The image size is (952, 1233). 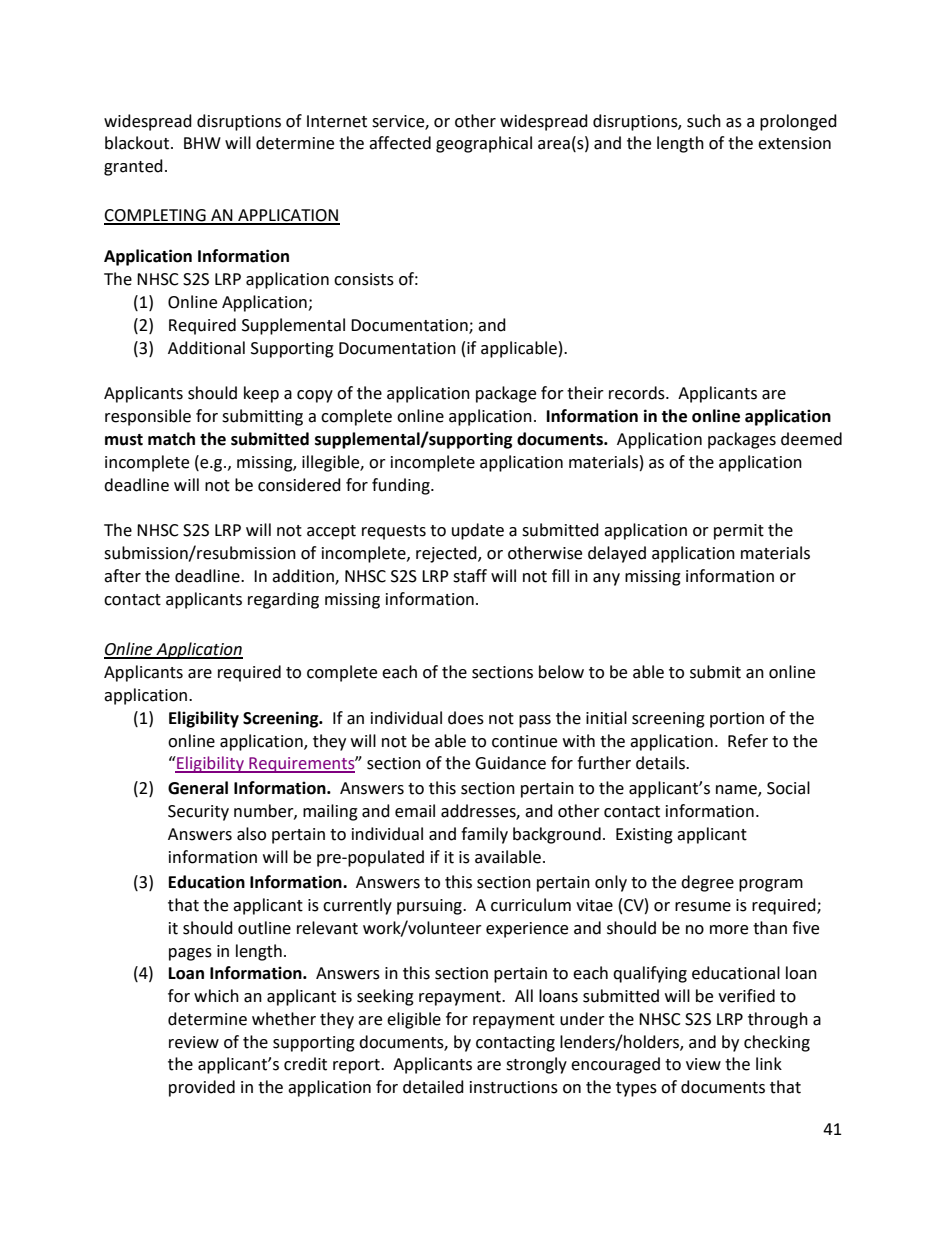 What do you see at coordinates (202, 1088) in the document?
I see `provided` at bounding box center [202, 1088].
